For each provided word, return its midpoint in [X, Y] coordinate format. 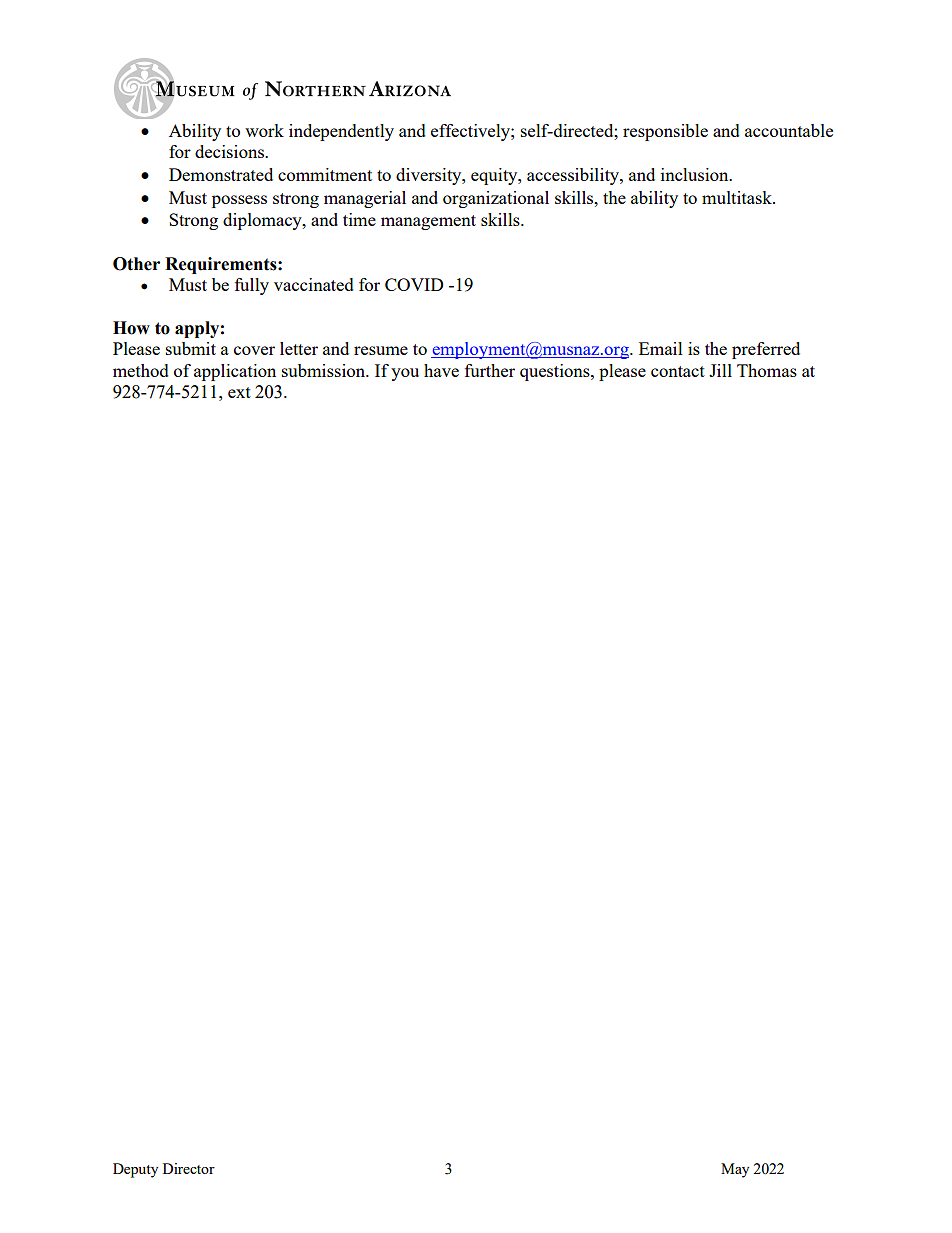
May [735, 1170]
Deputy [135, 1170]
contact [678, 371]
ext [239, 392]
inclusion [696, 174]
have [441, 370]
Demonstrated [221, 174]
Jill [720, 370]
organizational [496, 199]
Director [189, 1168]
